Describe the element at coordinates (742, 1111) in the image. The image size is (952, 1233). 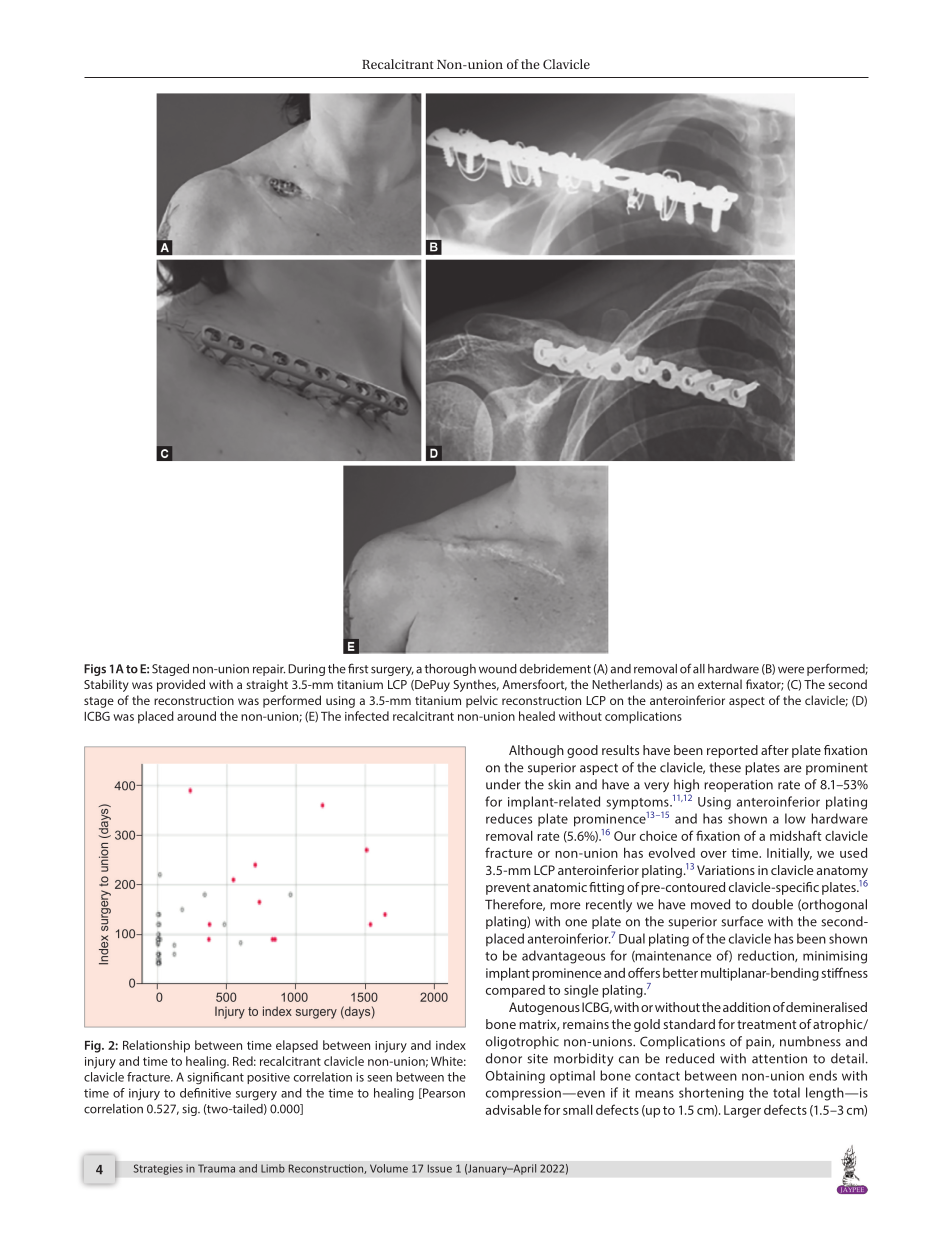
I see `Larger` at that location.
